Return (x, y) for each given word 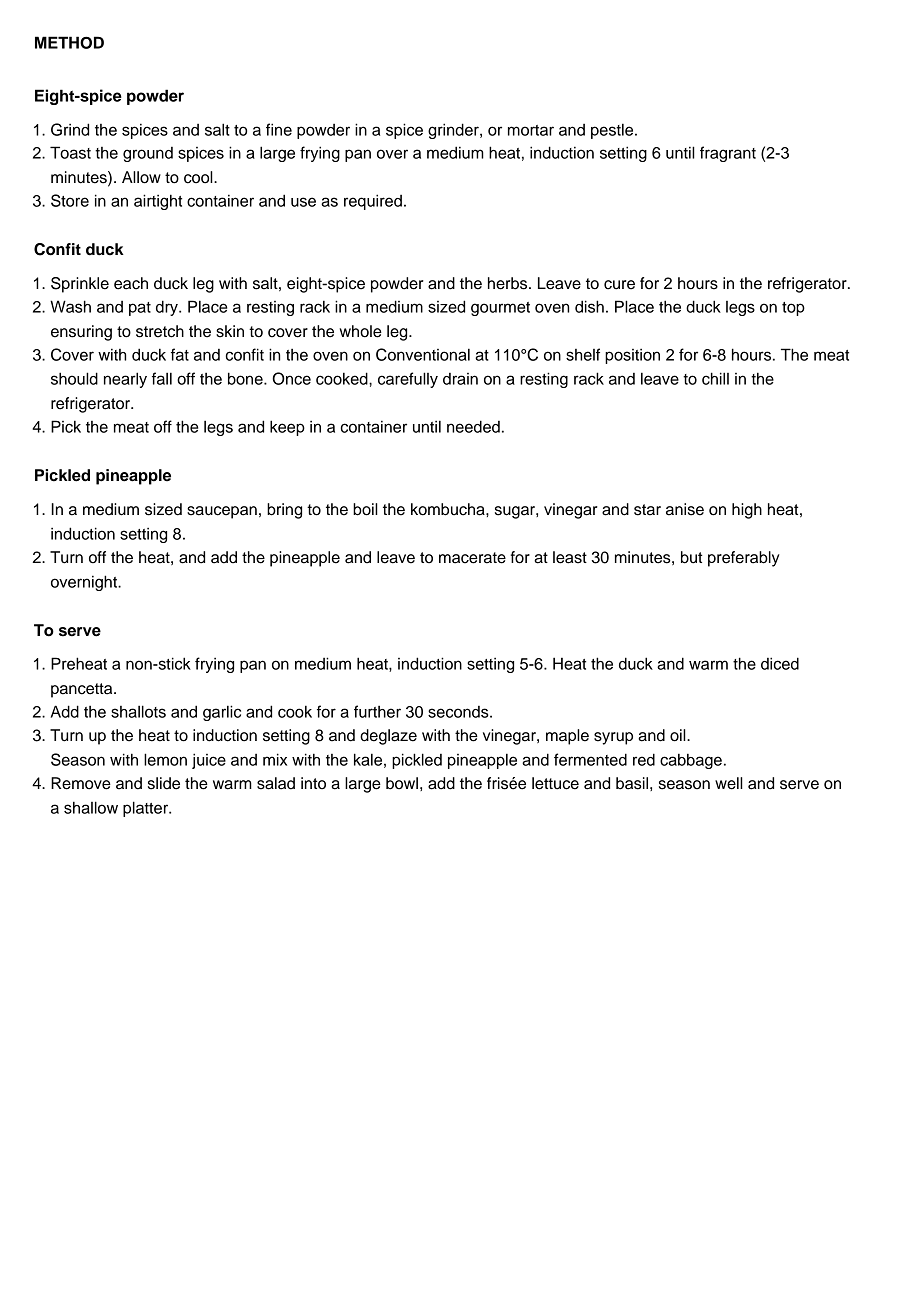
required (373, 202)
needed (473, 426)
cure (619, 285)
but (691, 557)
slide (164, 783)
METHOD (69, 42)
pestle (613, 131)
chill (715, 378)
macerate (472, 558)
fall (162, 378)
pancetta (83, 690)
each (131, 283)
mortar (531, 130)
